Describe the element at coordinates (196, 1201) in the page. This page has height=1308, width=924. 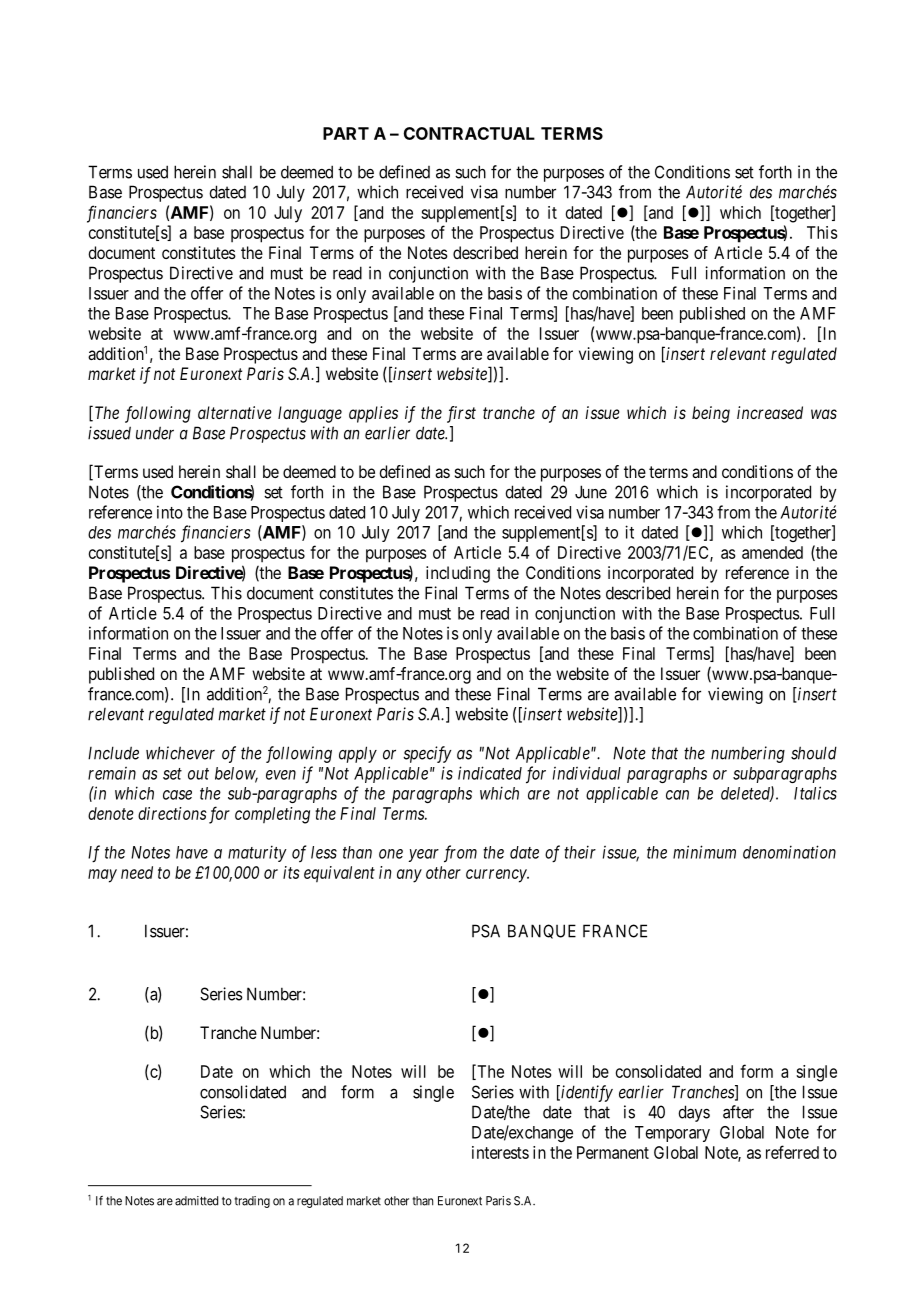
I see `admitted` at that location.
